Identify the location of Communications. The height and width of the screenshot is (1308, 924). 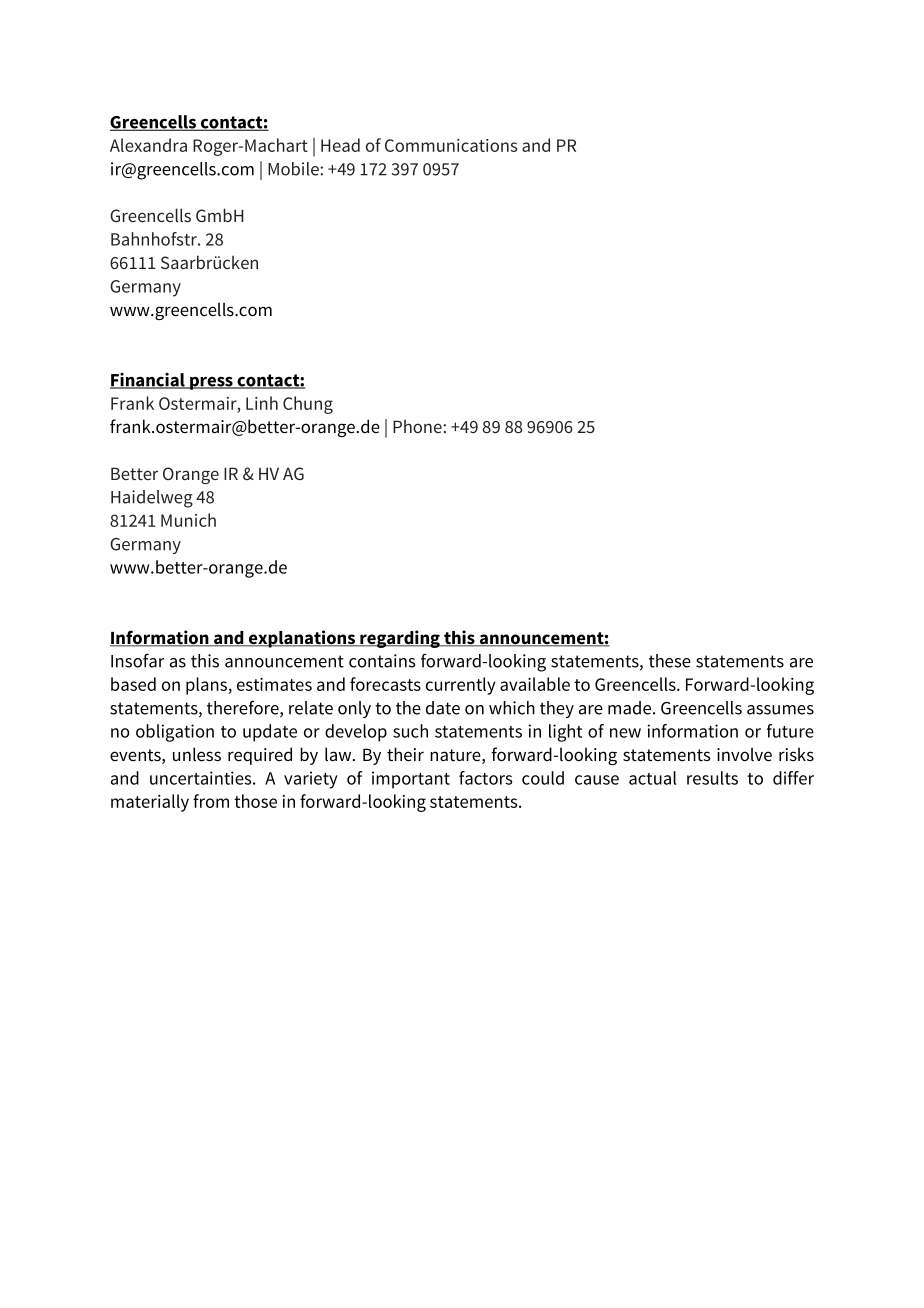
(451, 145).
